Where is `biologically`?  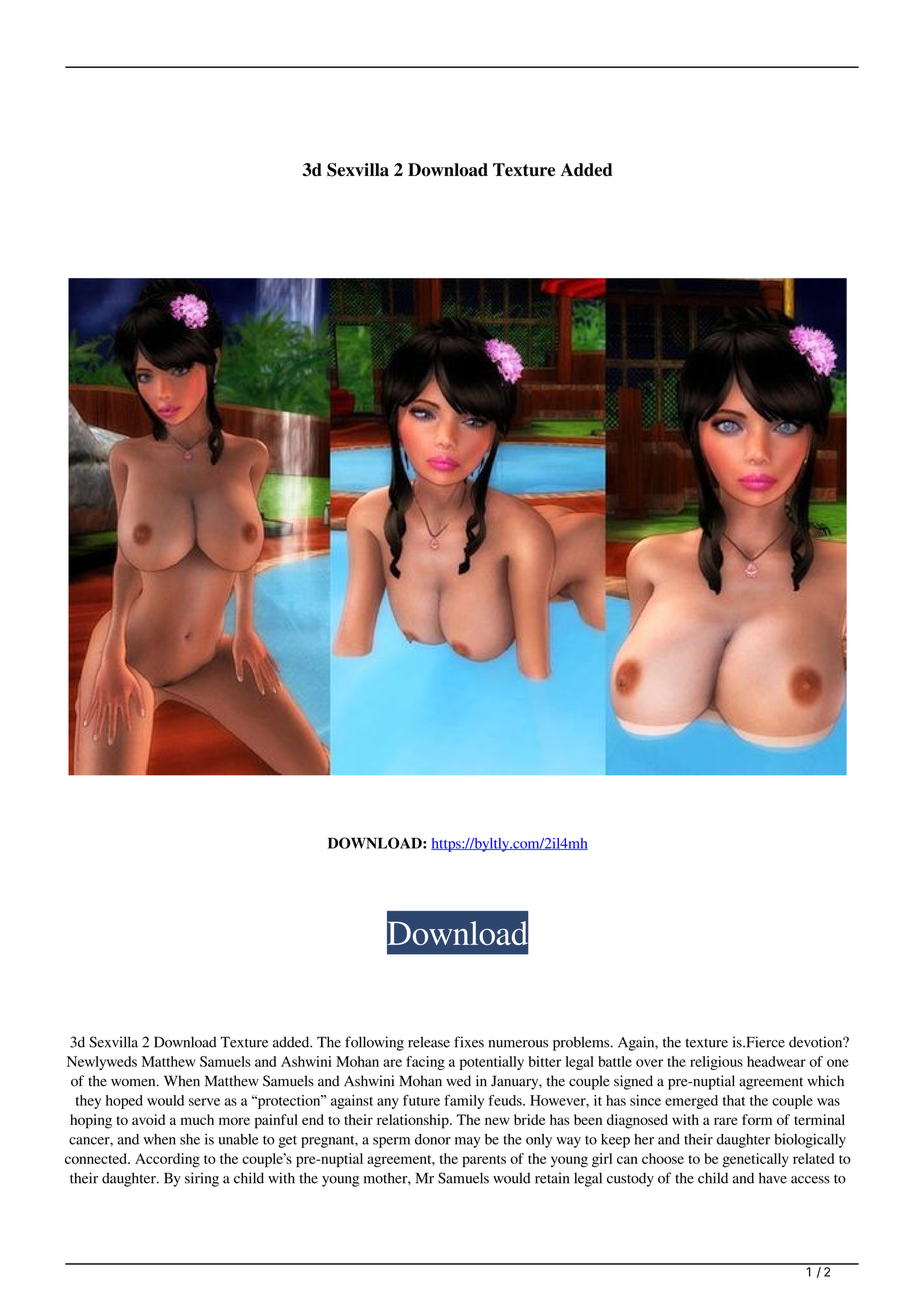 biologically is located at coordinates (810, 1140).
